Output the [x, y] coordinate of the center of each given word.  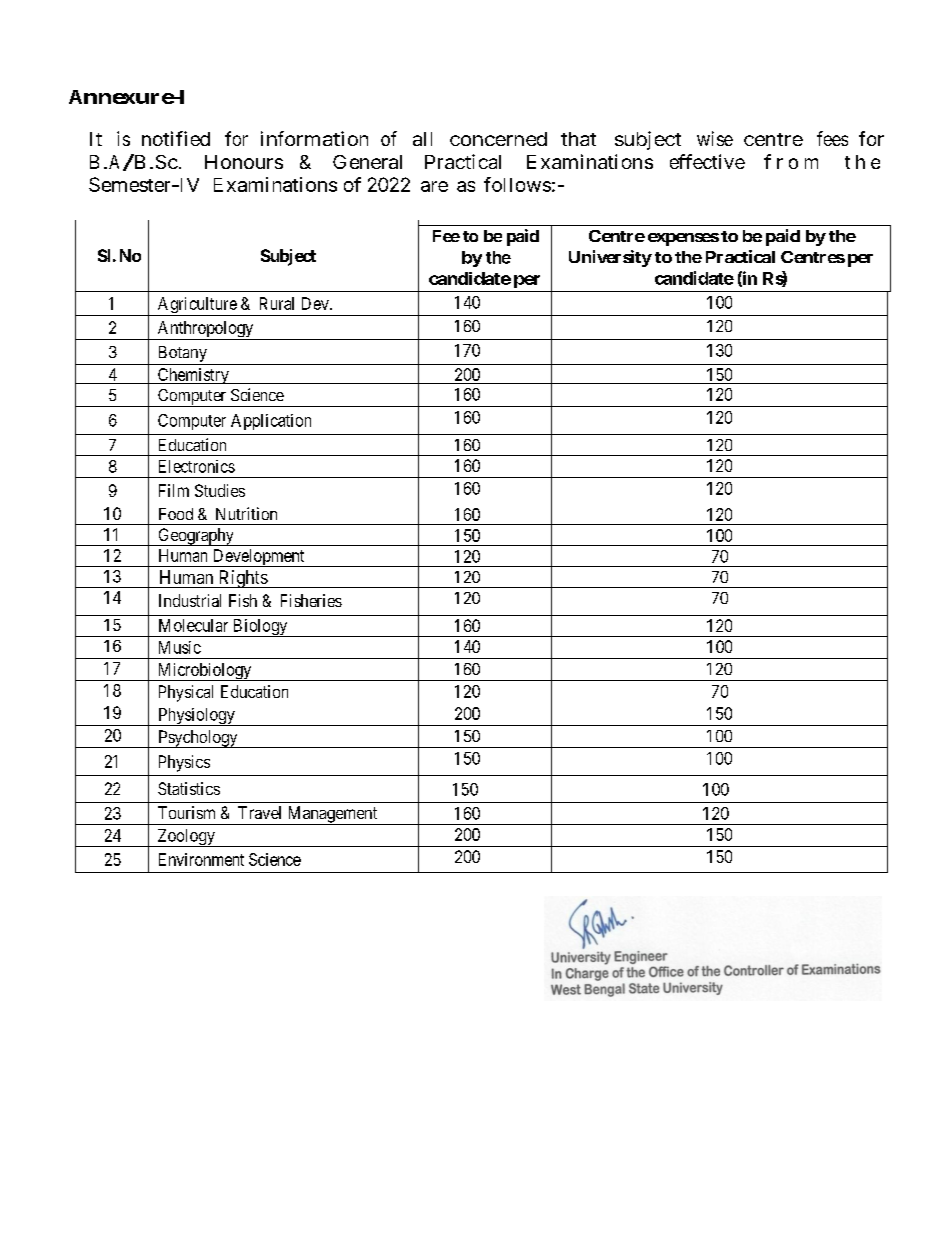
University [610, 258]
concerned [498, 139]
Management [332, 815]
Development [258, 558]
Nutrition [246, 513]
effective [707, 161]
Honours [244, 162]
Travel [259, 812]
